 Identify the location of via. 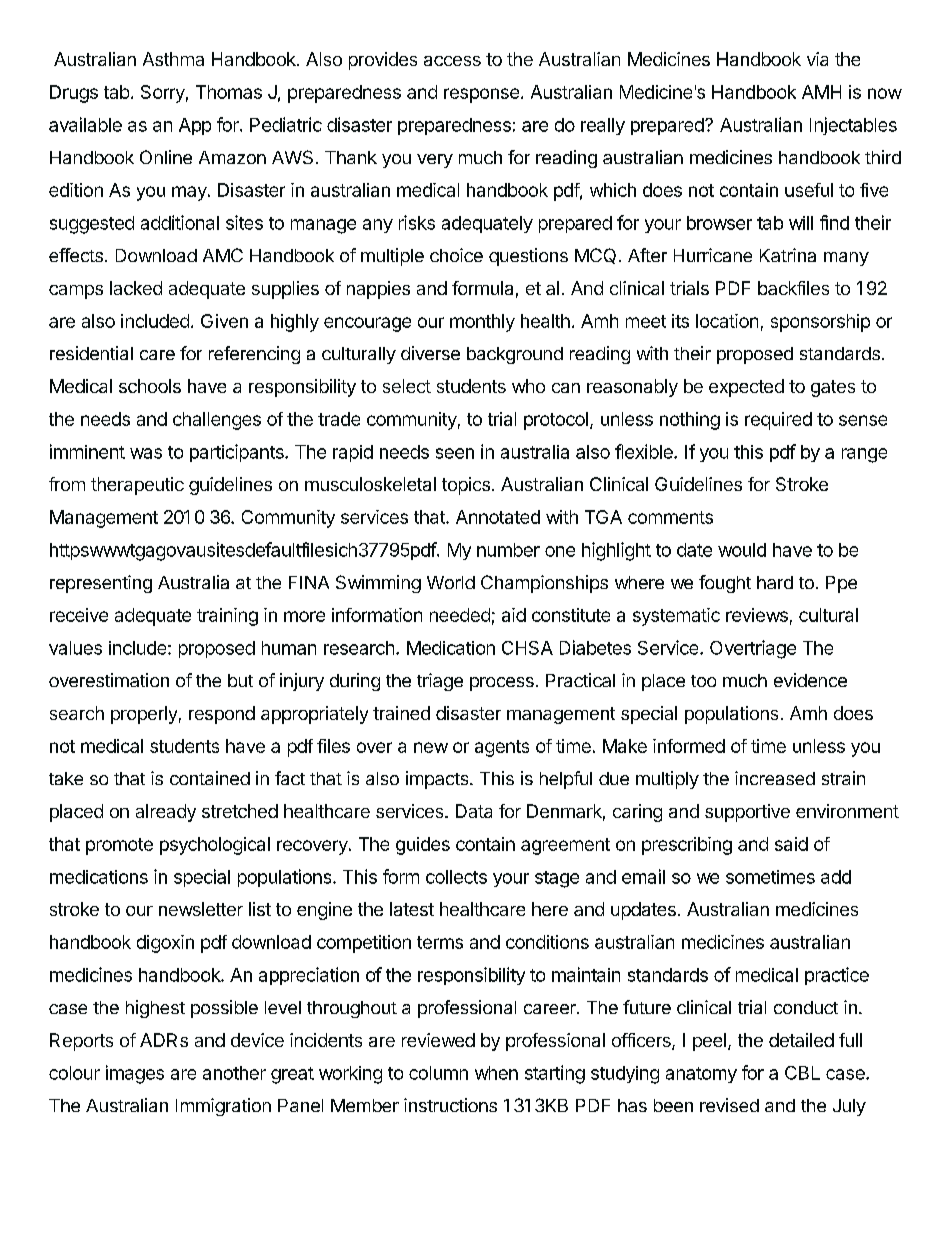
(817, 59).
